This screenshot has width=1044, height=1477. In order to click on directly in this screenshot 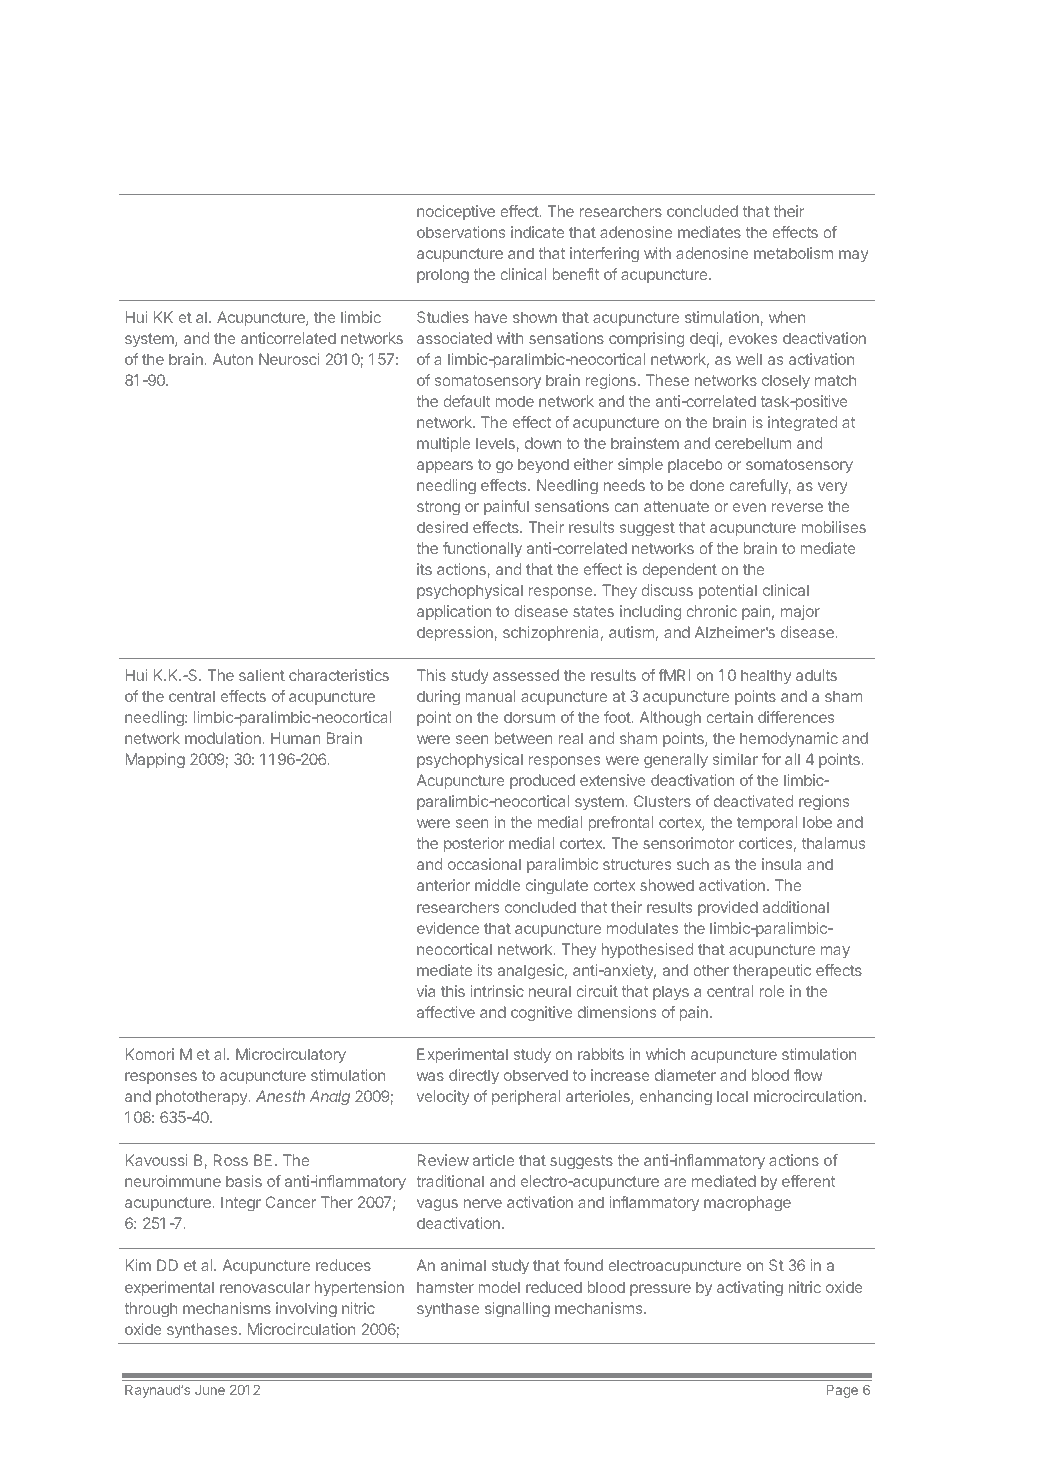, I will do `click(474, 1076)`.
